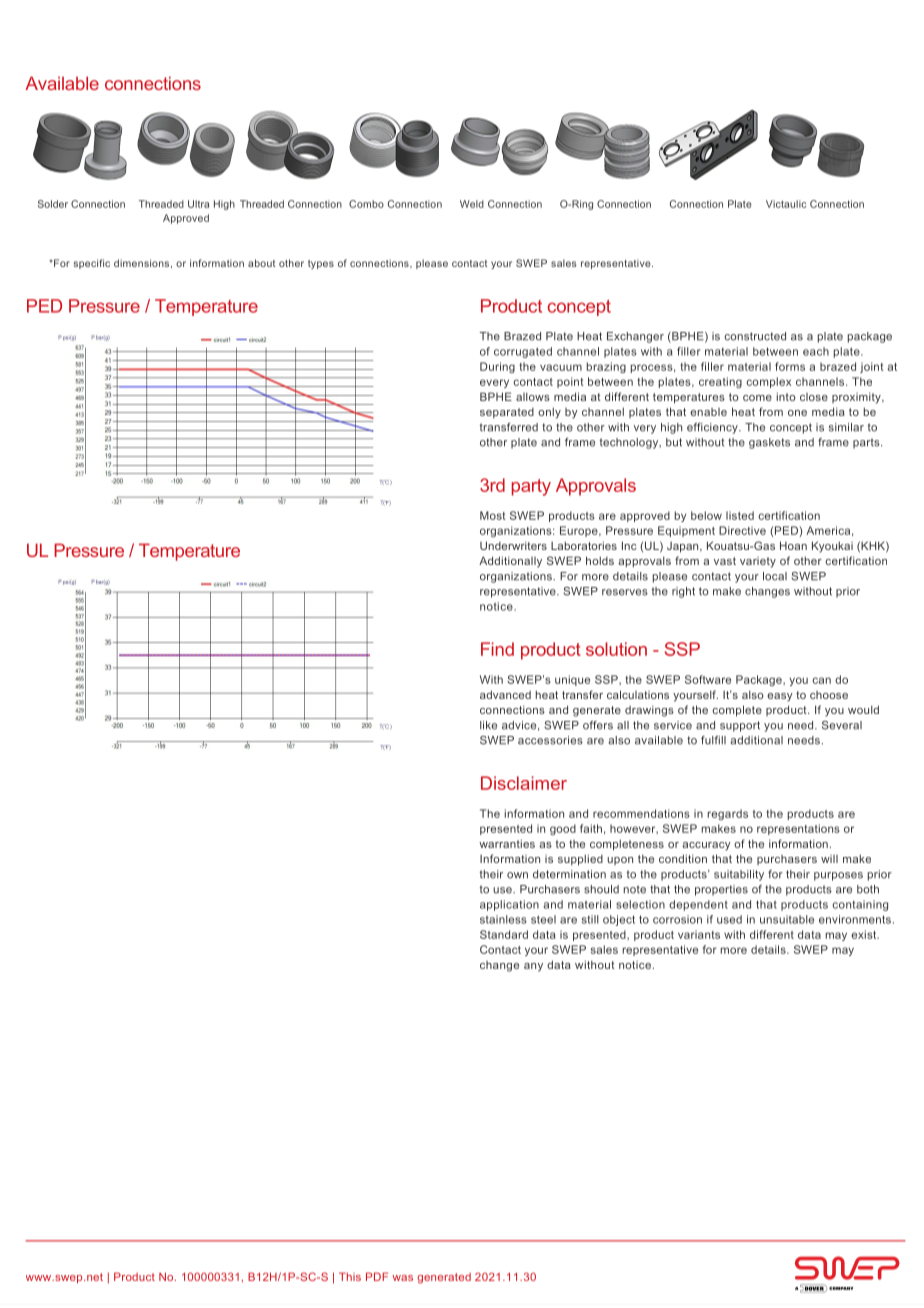 The height and width of the screenshot is (1308, 924). I want to click on advanced, so click(505, 694).
